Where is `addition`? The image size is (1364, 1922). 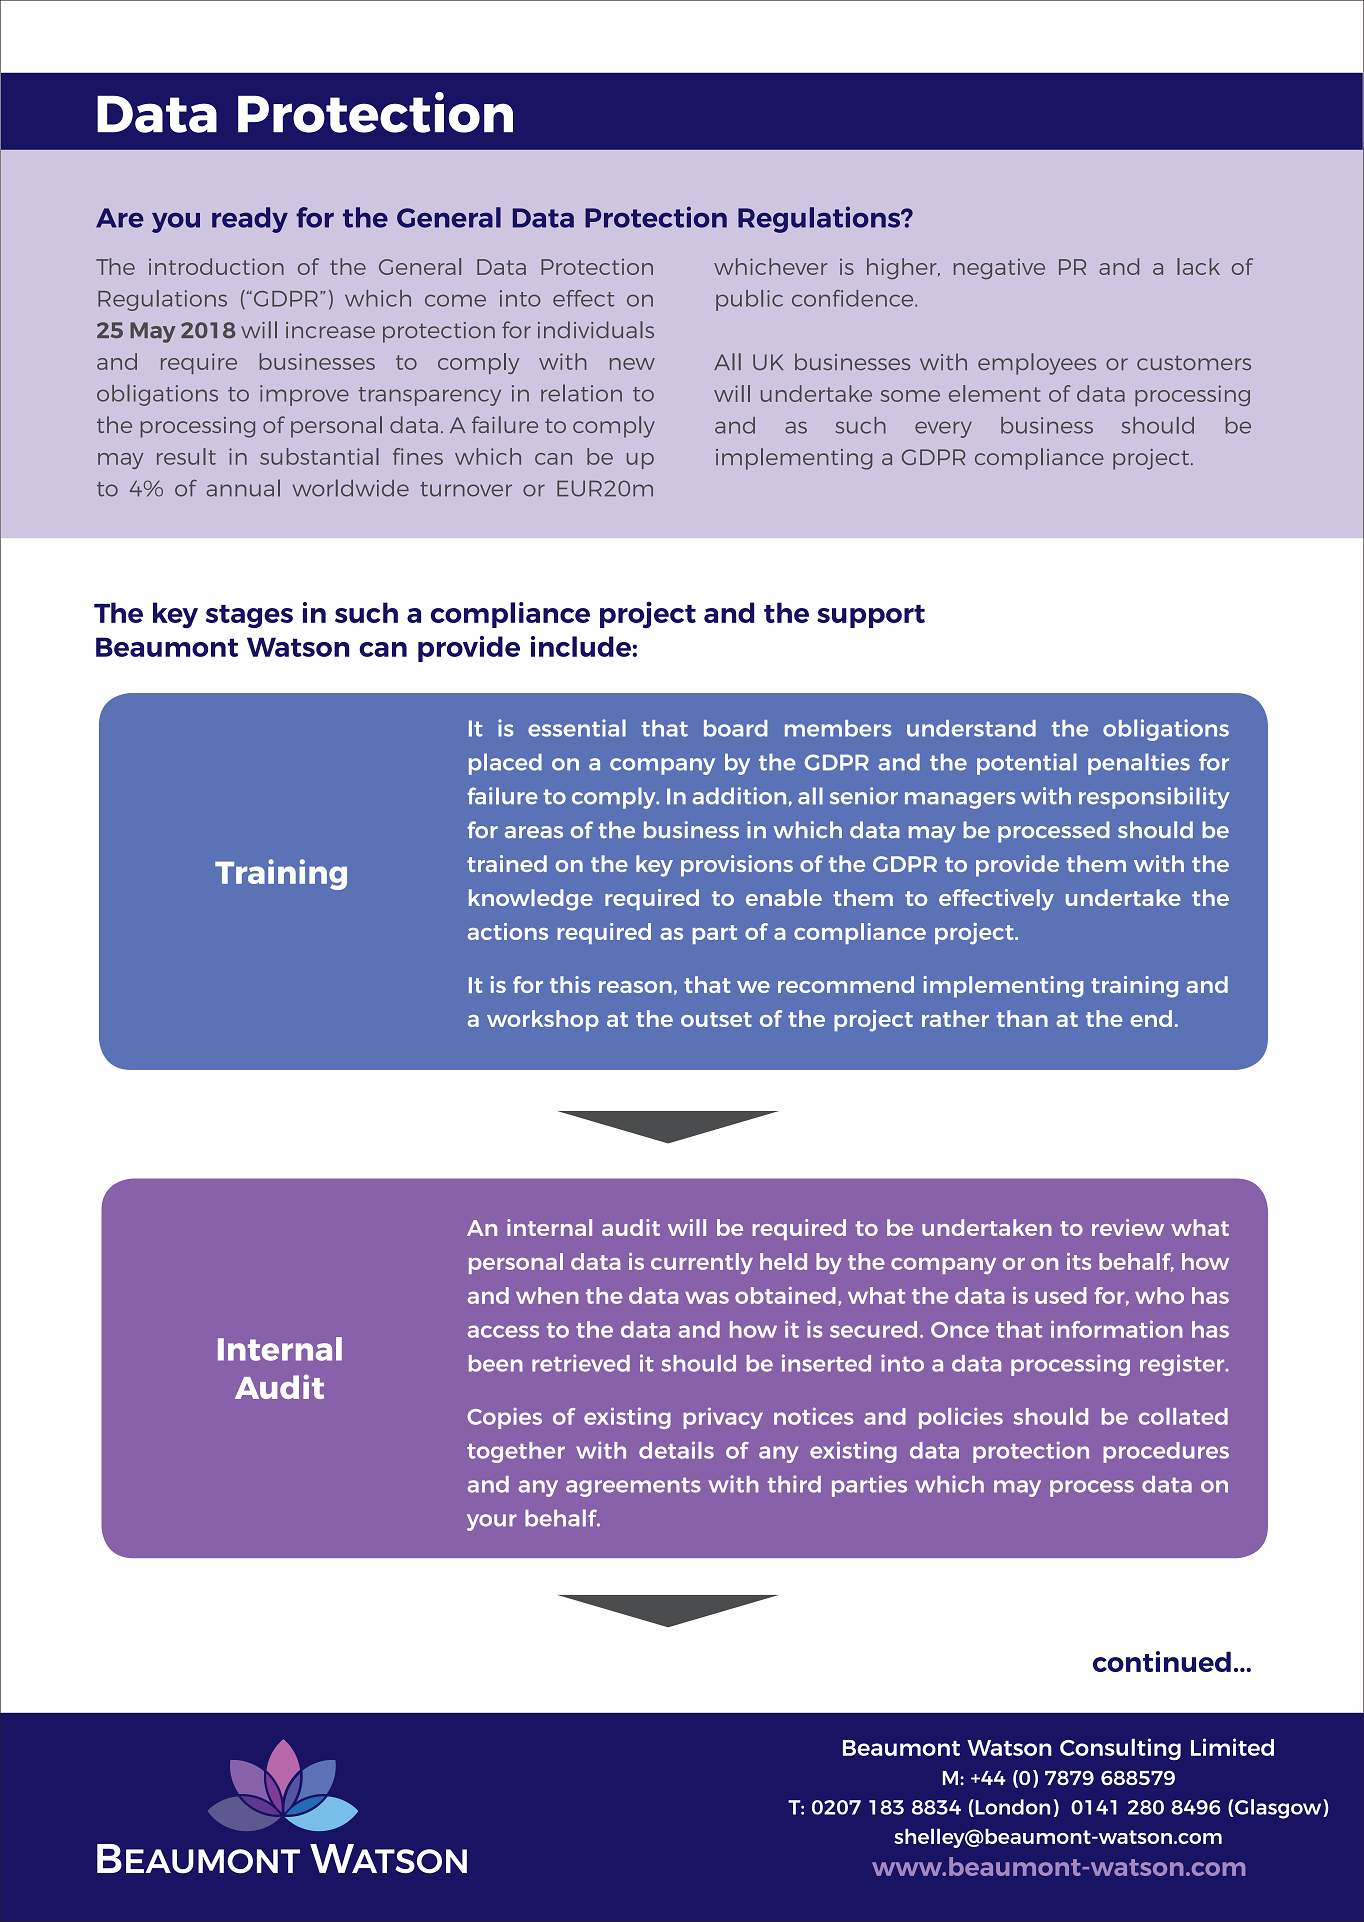
addition is located at coordinates (739, 796).
